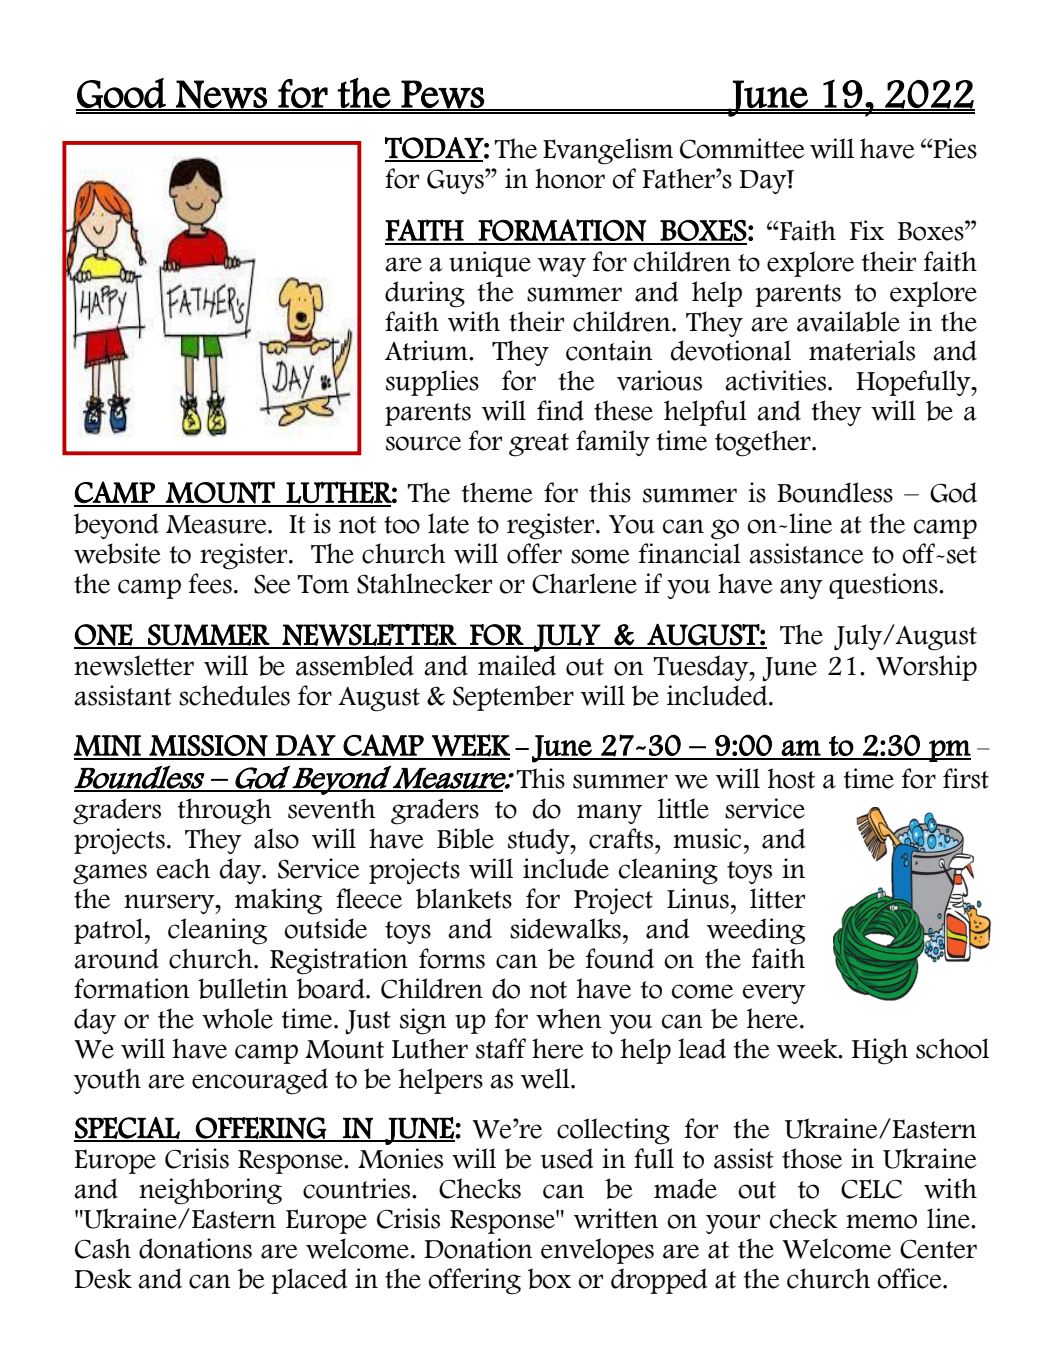  I want to click on neighboring, so click(210, 1191).
